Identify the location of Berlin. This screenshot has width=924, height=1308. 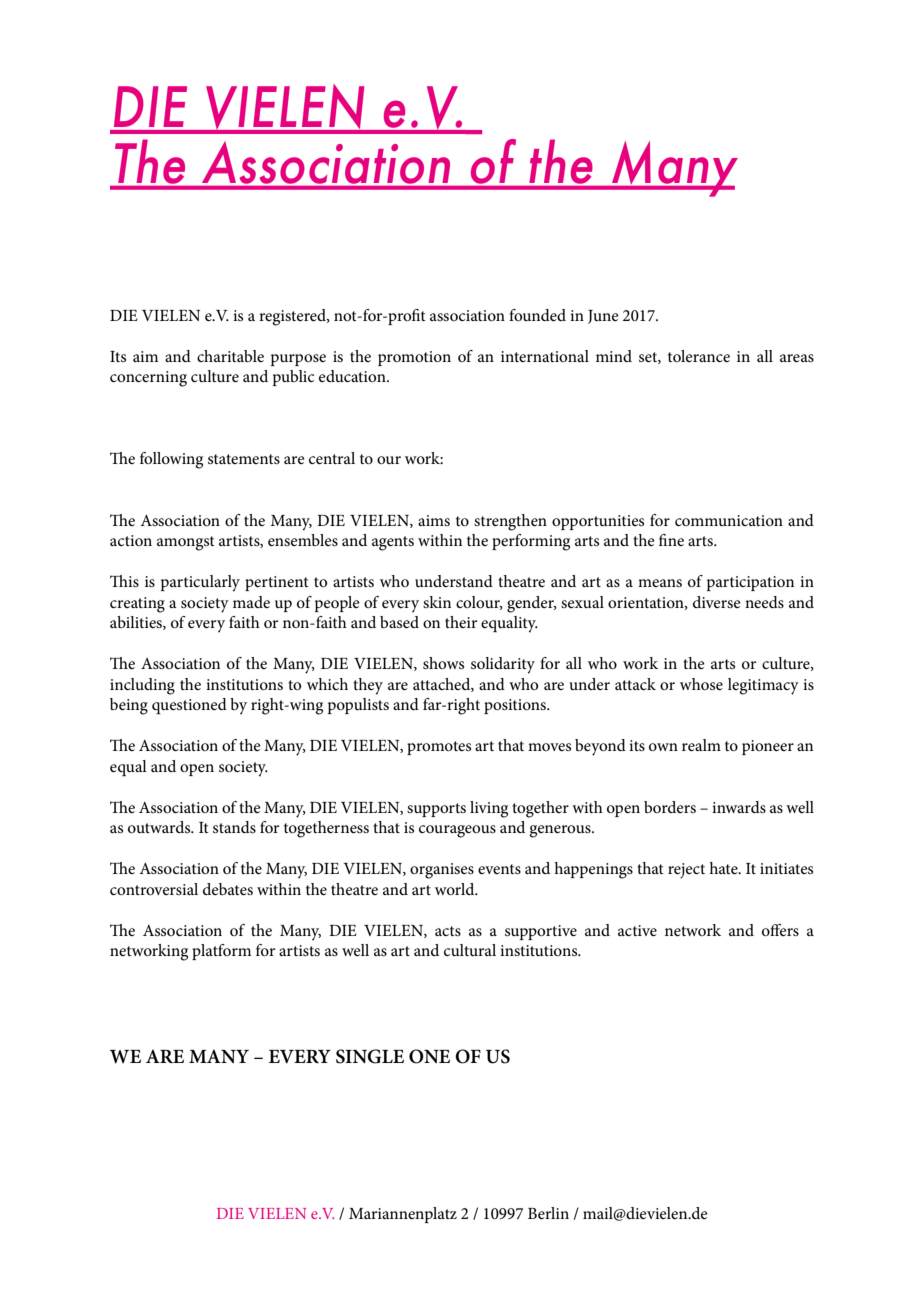
(548, 1213).
